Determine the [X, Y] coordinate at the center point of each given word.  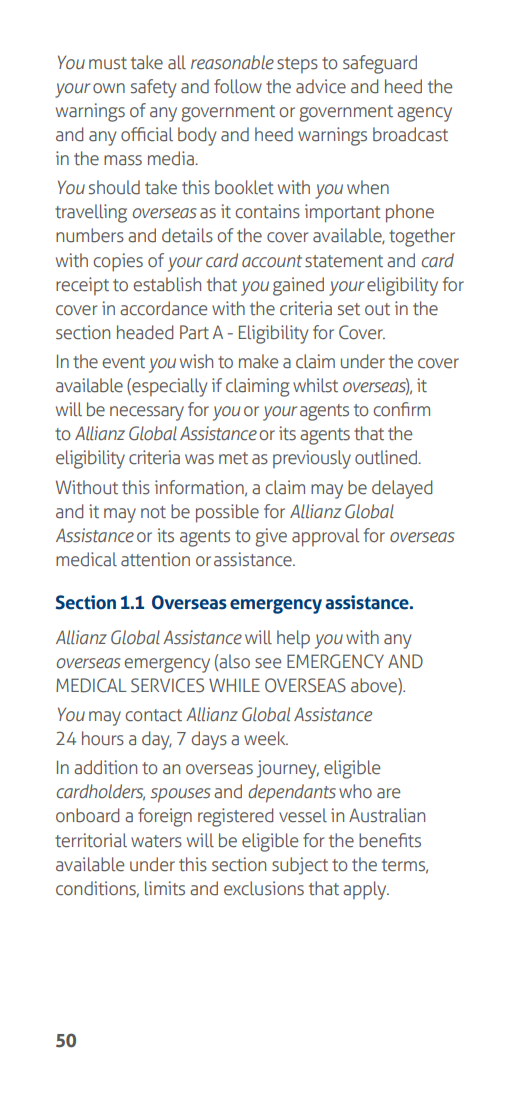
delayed [402, 489]
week [266, 738]
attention [155, 559]
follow [238, 86]
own [109, 88]
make [258, 361]
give [271, 537]
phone [410, 213]
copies [118, 262]
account [272, 261]
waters [156, 841]
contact [153, 715]
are [388, 793]
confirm [401, 409]
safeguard [380, 64]
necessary [147, 413]
